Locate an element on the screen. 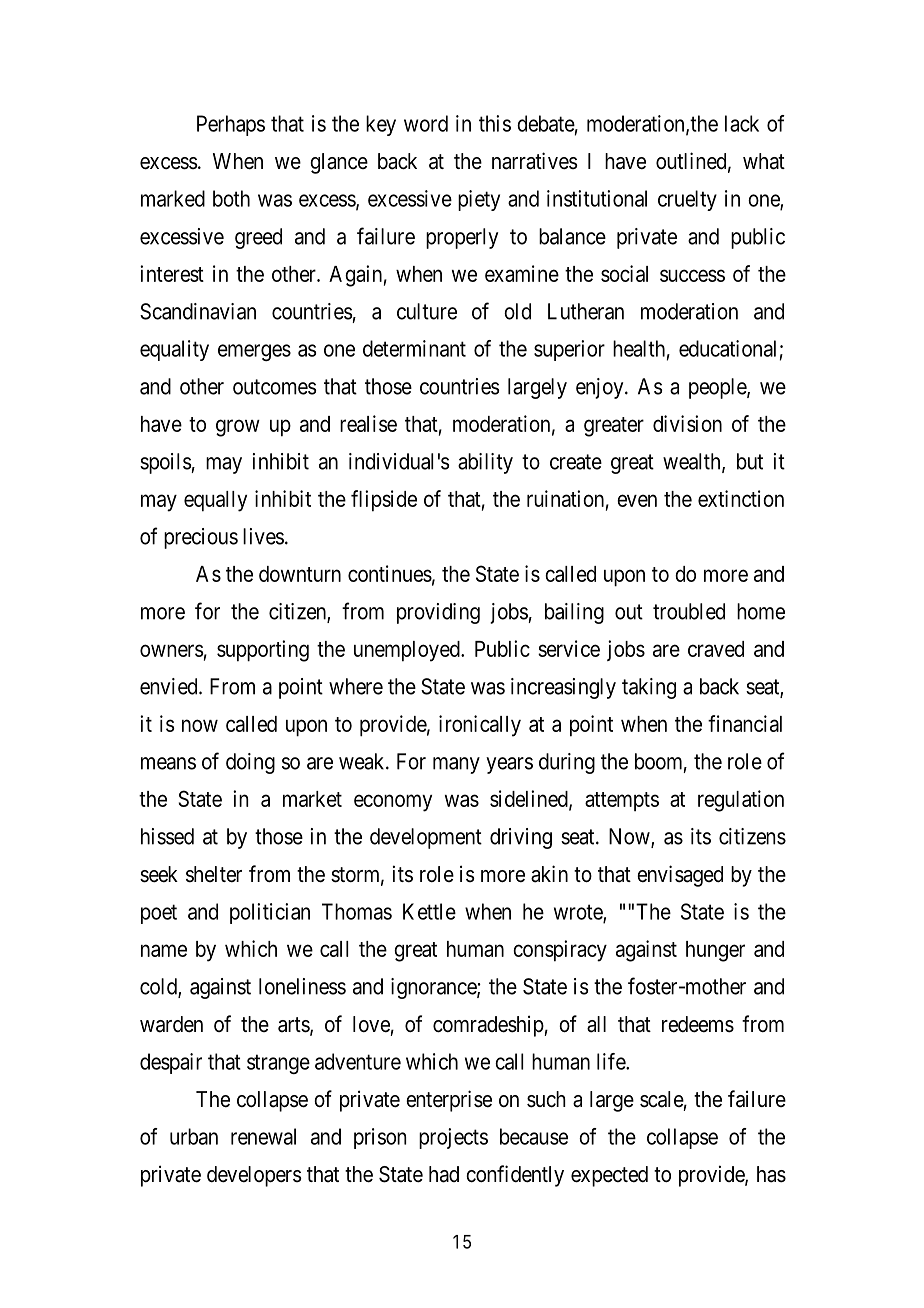  determinant is located at coordinates (414, 348).
